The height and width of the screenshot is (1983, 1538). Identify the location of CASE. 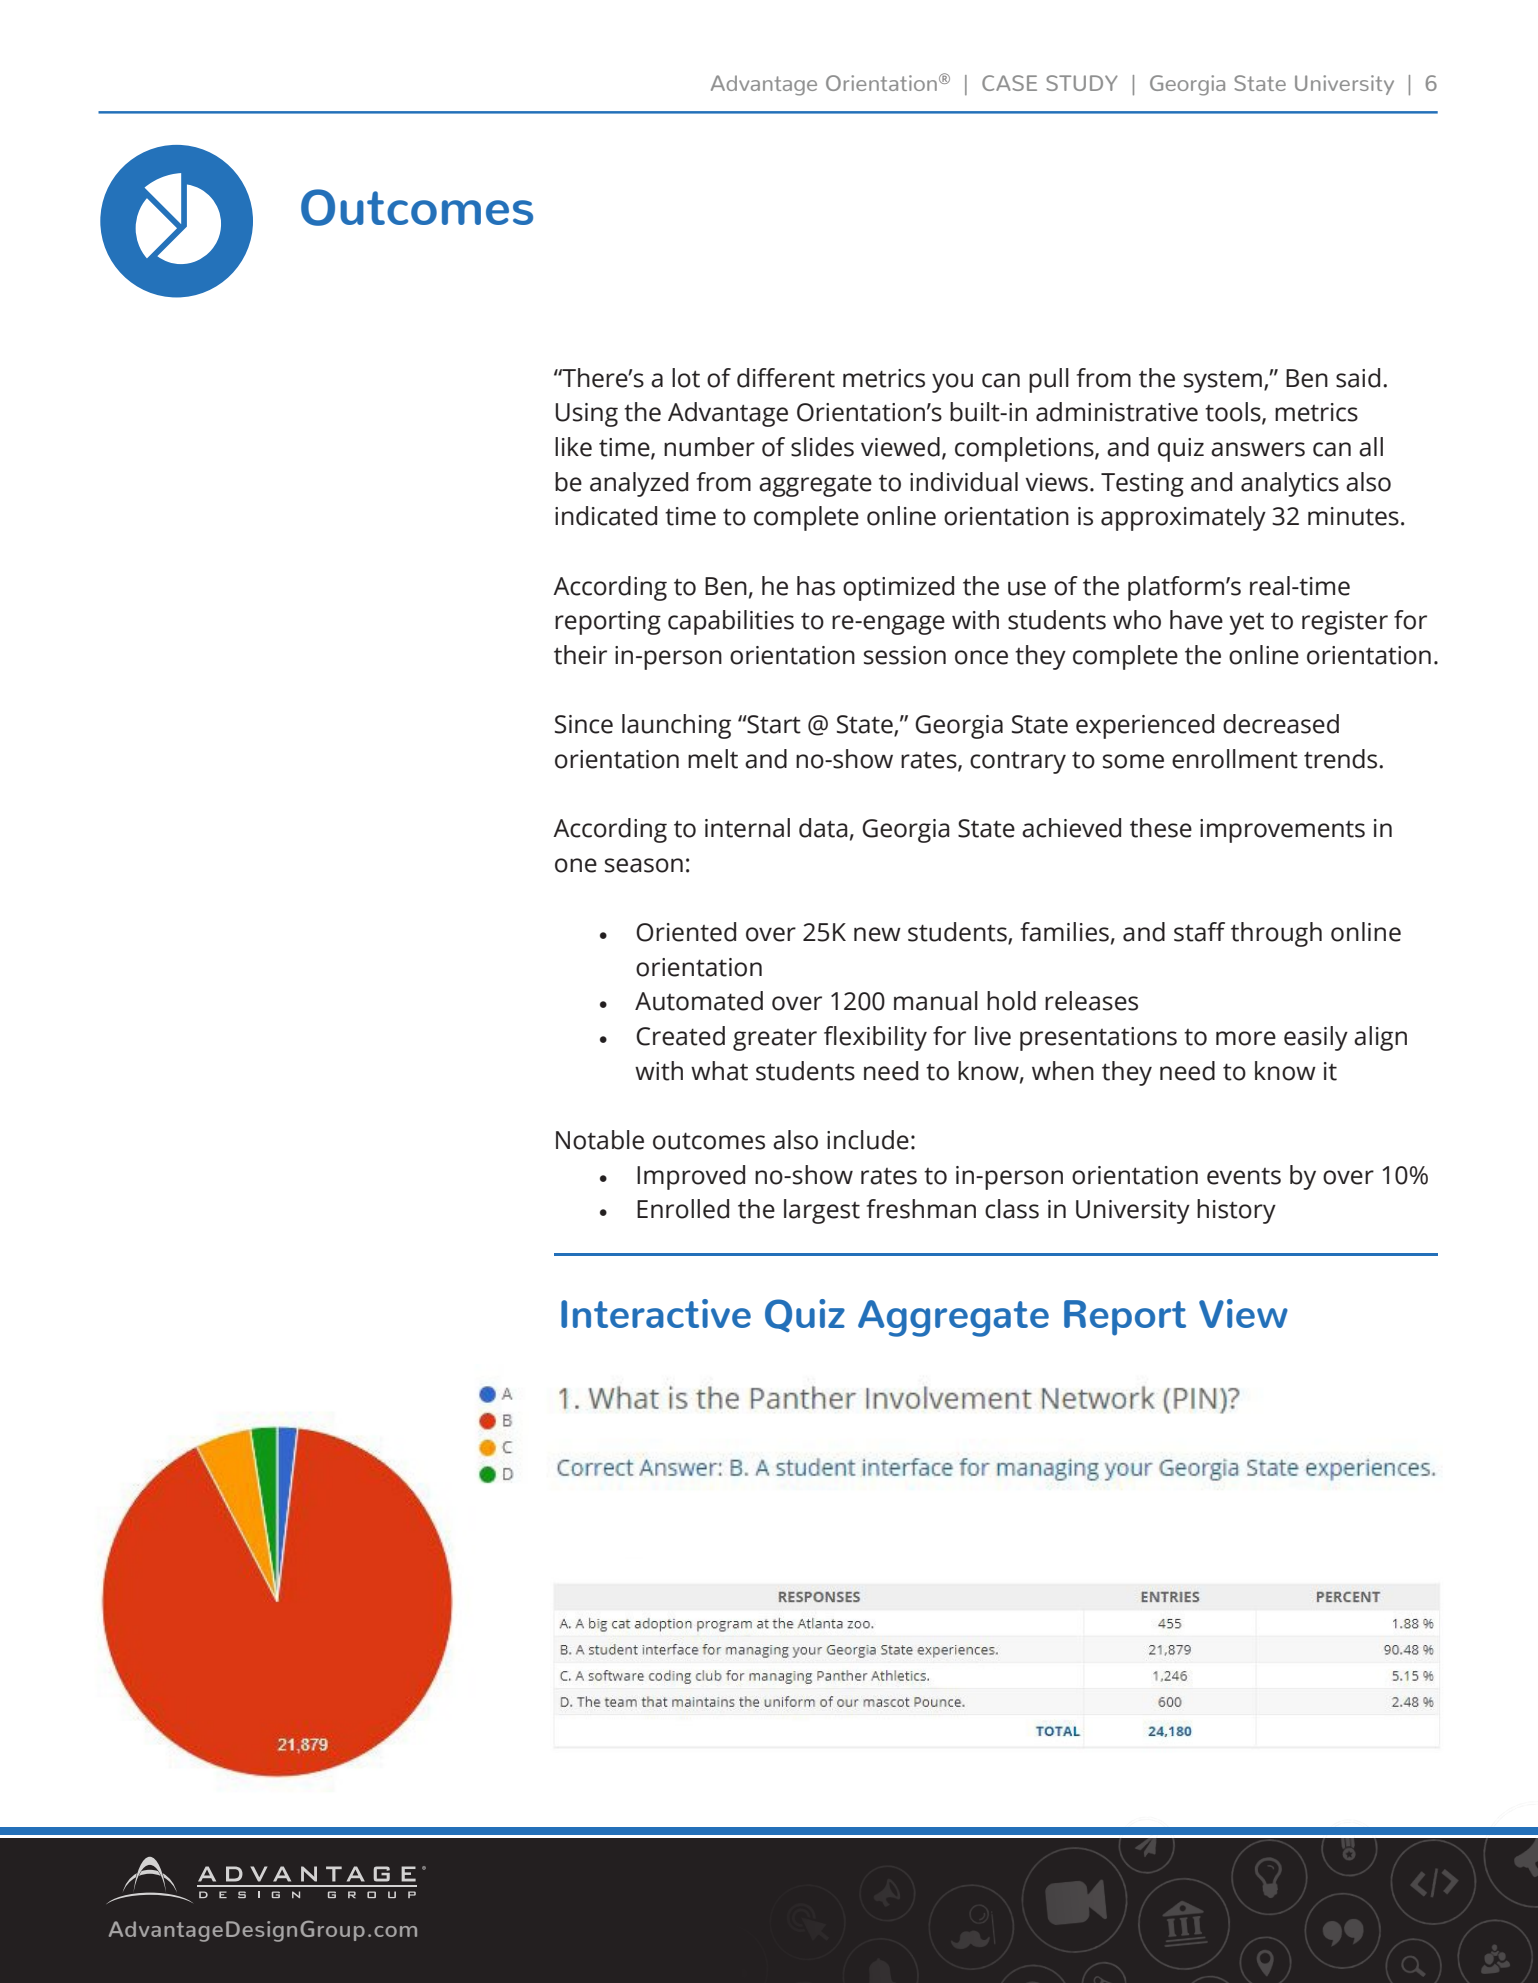
(1009, 83).
